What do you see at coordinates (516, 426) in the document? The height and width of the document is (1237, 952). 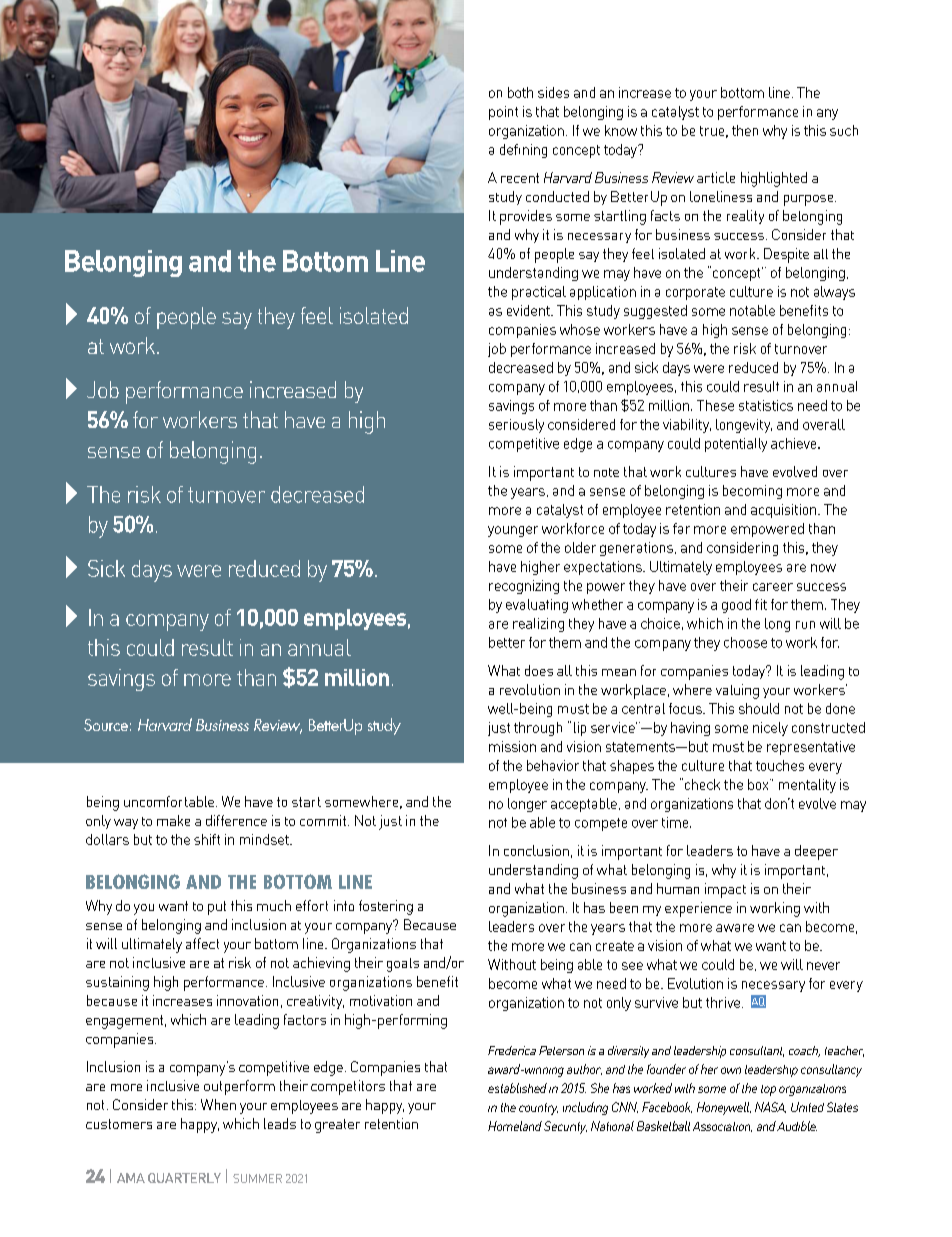 I see `seriously` at bounding box center [516, 426].
